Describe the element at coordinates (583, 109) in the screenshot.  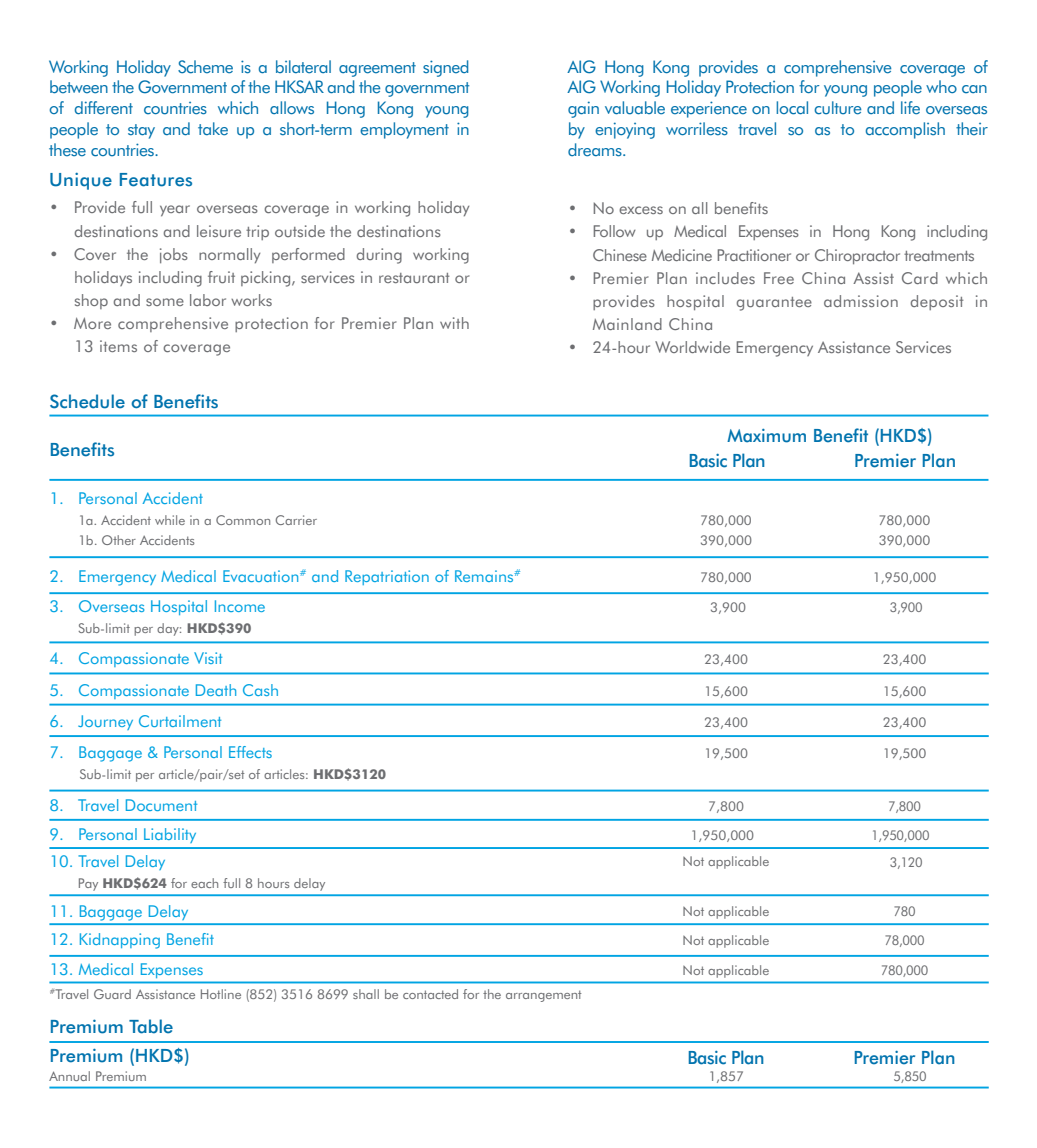
I see `gain` at that location.
